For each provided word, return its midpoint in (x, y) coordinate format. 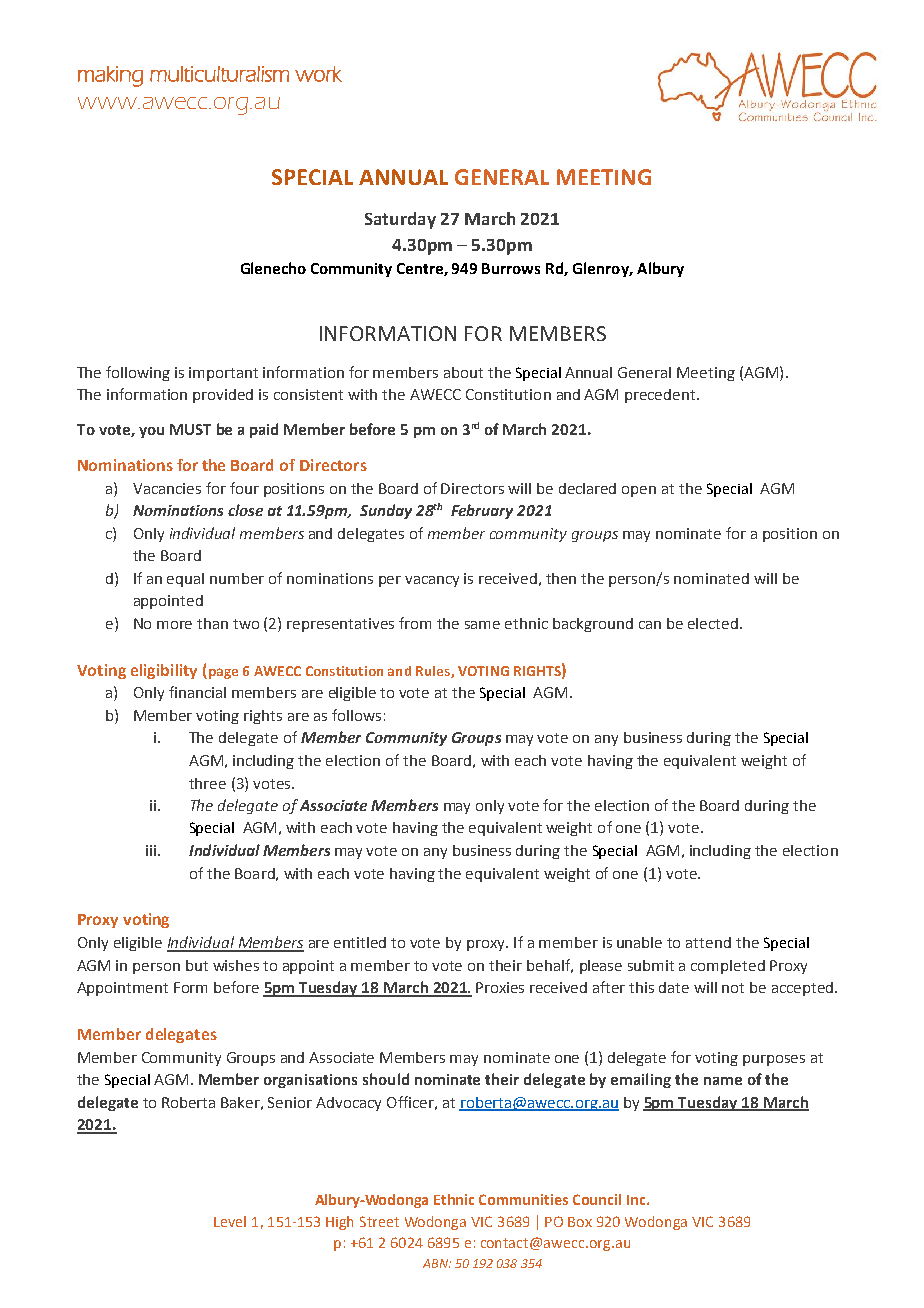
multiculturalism (219, 74)
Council (597, 1199)
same (482, 625)
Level (230, 1221)
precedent (661, 396)
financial (197, 692)
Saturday (400, 220)
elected (713, 623)
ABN (436, 1263)
